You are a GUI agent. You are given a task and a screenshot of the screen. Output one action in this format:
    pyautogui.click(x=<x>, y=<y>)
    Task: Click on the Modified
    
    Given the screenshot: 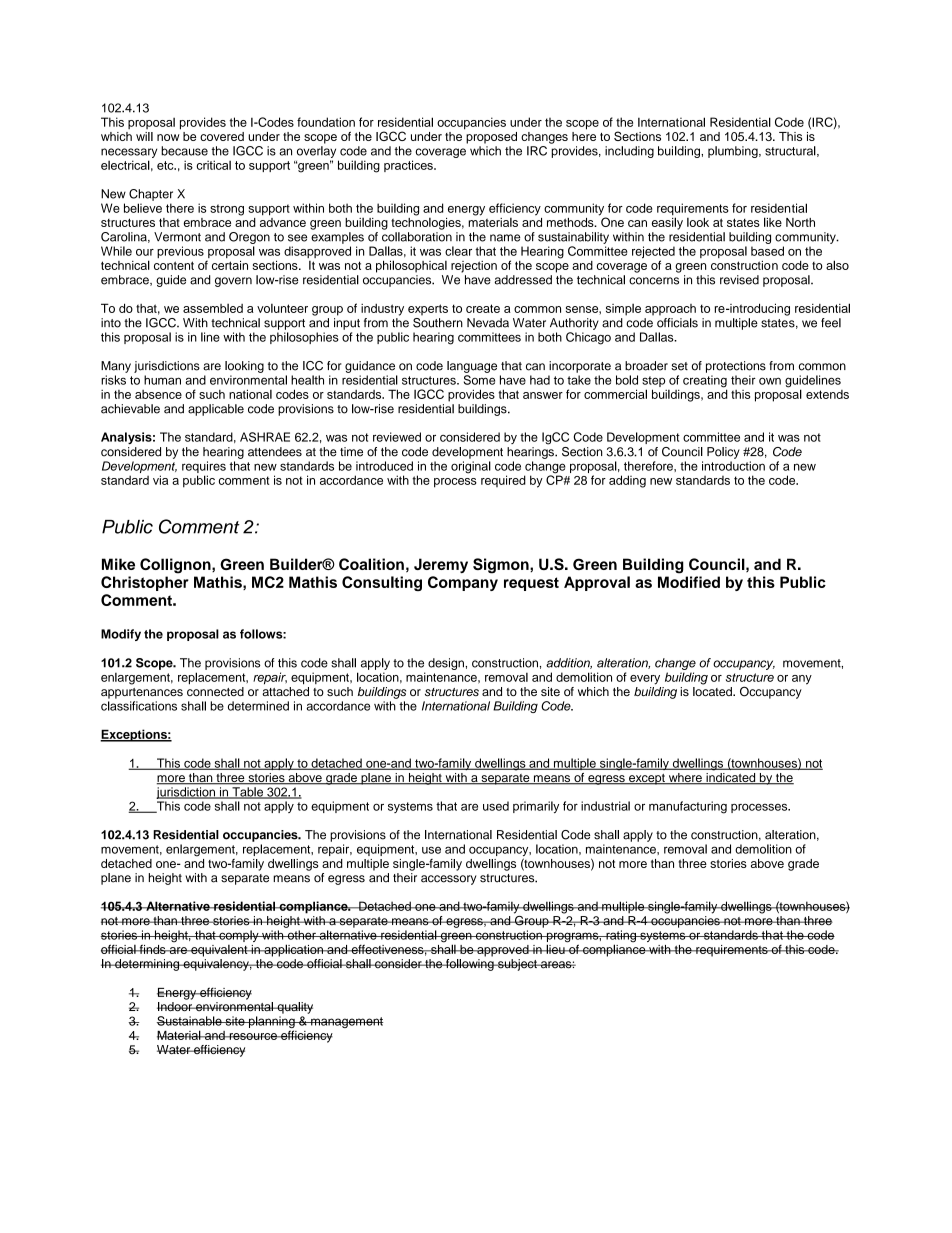 What is the action you would take?
    pyautogui.click(x=689, y=582)
